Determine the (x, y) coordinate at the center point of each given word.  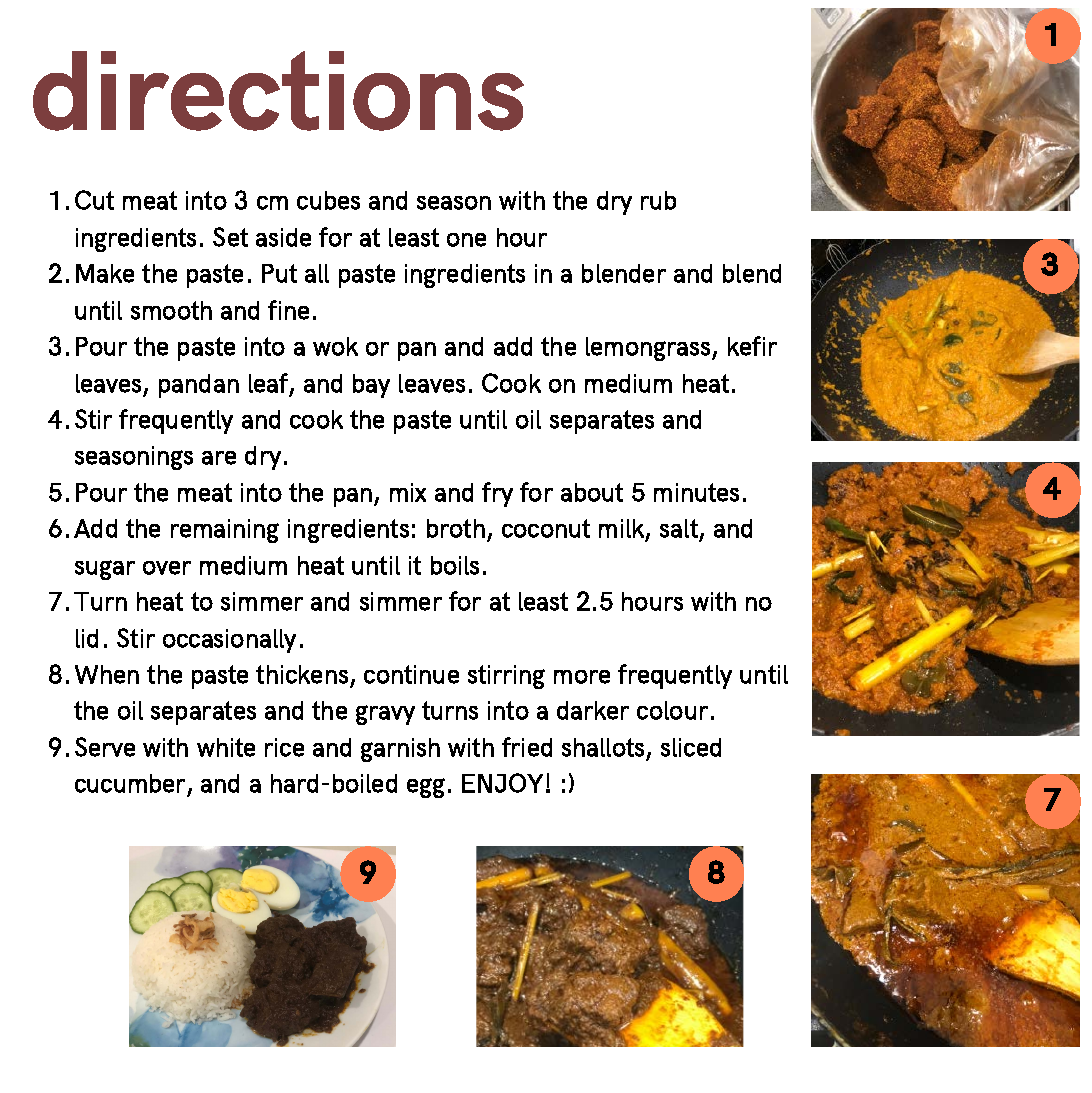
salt (679, 528)
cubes (328, 200)
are (219, 458)
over (167, 568)
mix (408, 492)
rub (658, 200)
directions (278, 91)
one (466, 240)
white (226, 747)
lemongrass (649, 349)
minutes (696, 492)
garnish (400, 750)
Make (105, 273)
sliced (691, 747)
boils (455, 565)
